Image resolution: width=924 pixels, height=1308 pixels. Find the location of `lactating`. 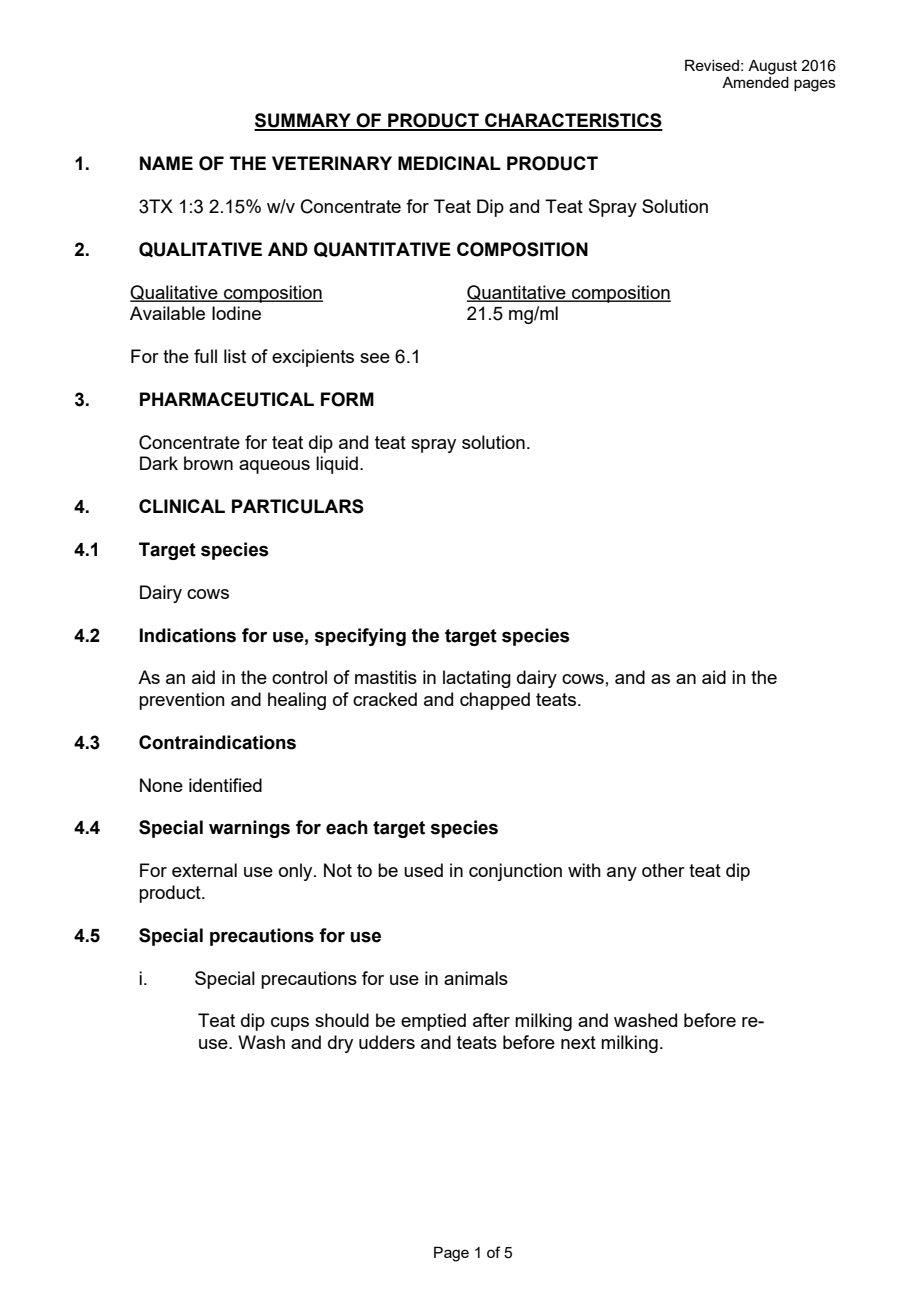

lactating is located at coordinates (477, 679).
